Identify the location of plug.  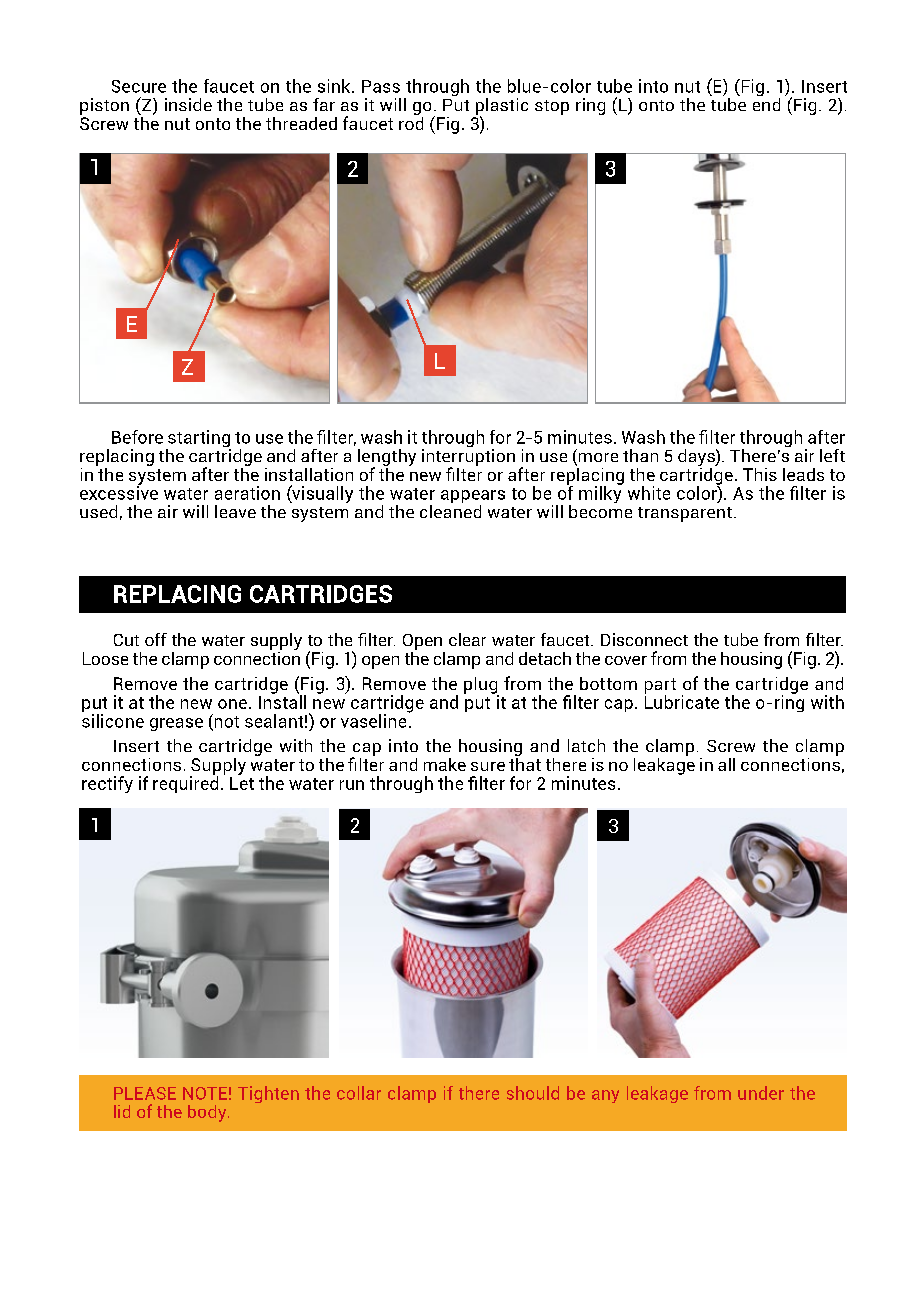
(481, 686).
